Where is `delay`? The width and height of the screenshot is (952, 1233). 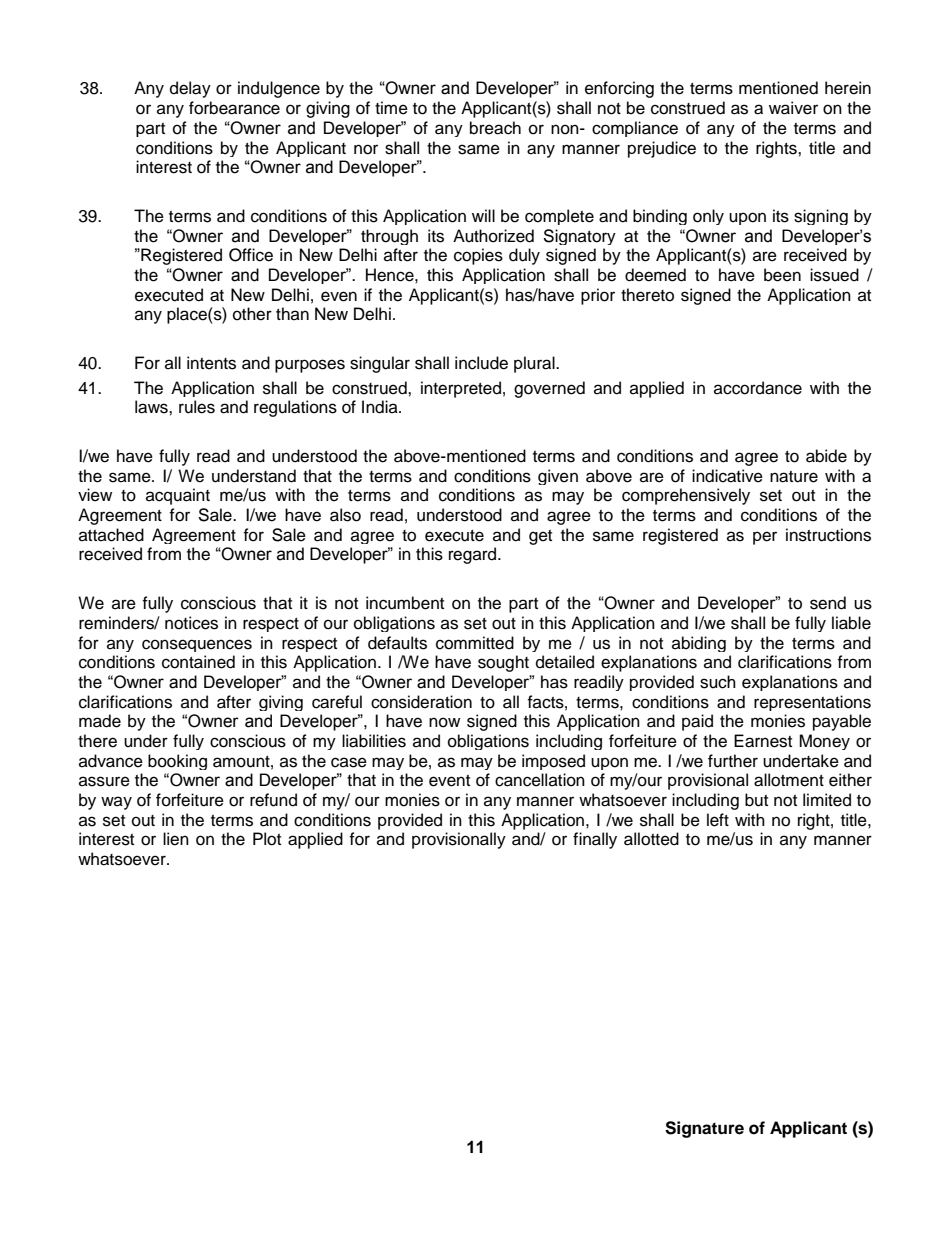
delay is located at coordinates (190, 89).
